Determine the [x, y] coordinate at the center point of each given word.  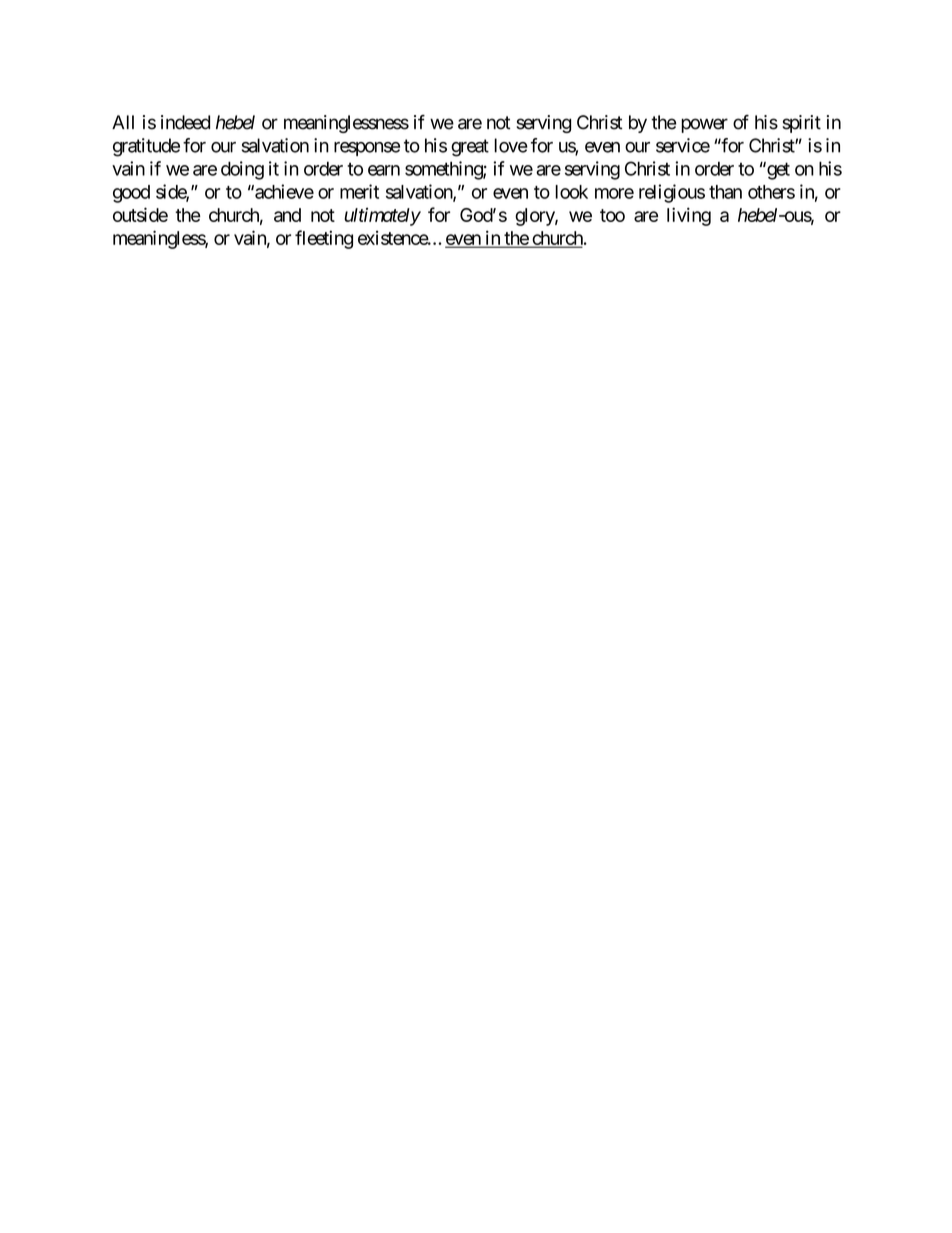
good [131, 194]
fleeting [324, 239]
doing [242, 170]
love [511, 145]
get [777, 171]
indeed [185, 122]
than [725, 192]
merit [359, 191]
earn [384, 170]
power [704, 125]
